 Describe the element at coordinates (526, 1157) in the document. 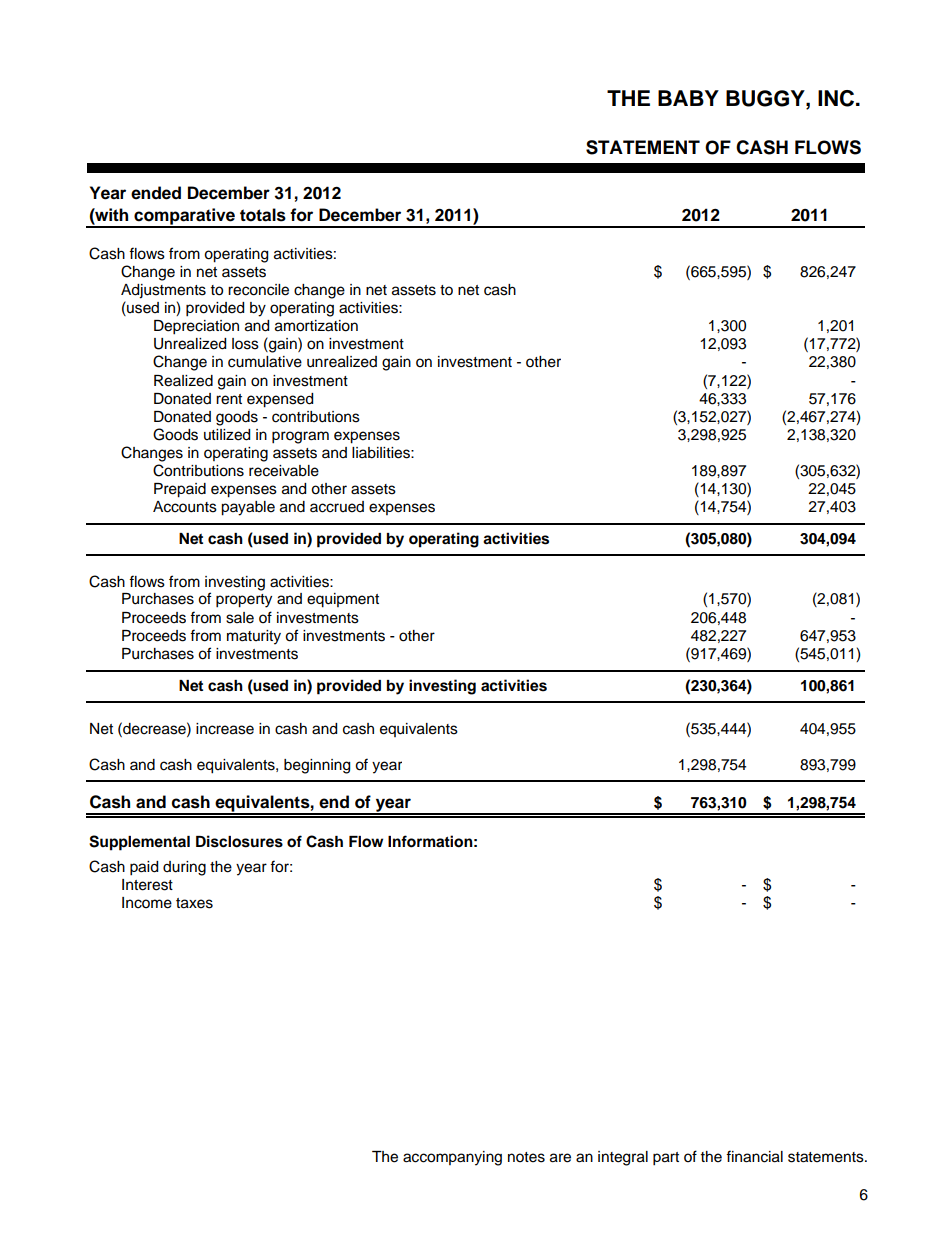

I see `notes` at that location.
